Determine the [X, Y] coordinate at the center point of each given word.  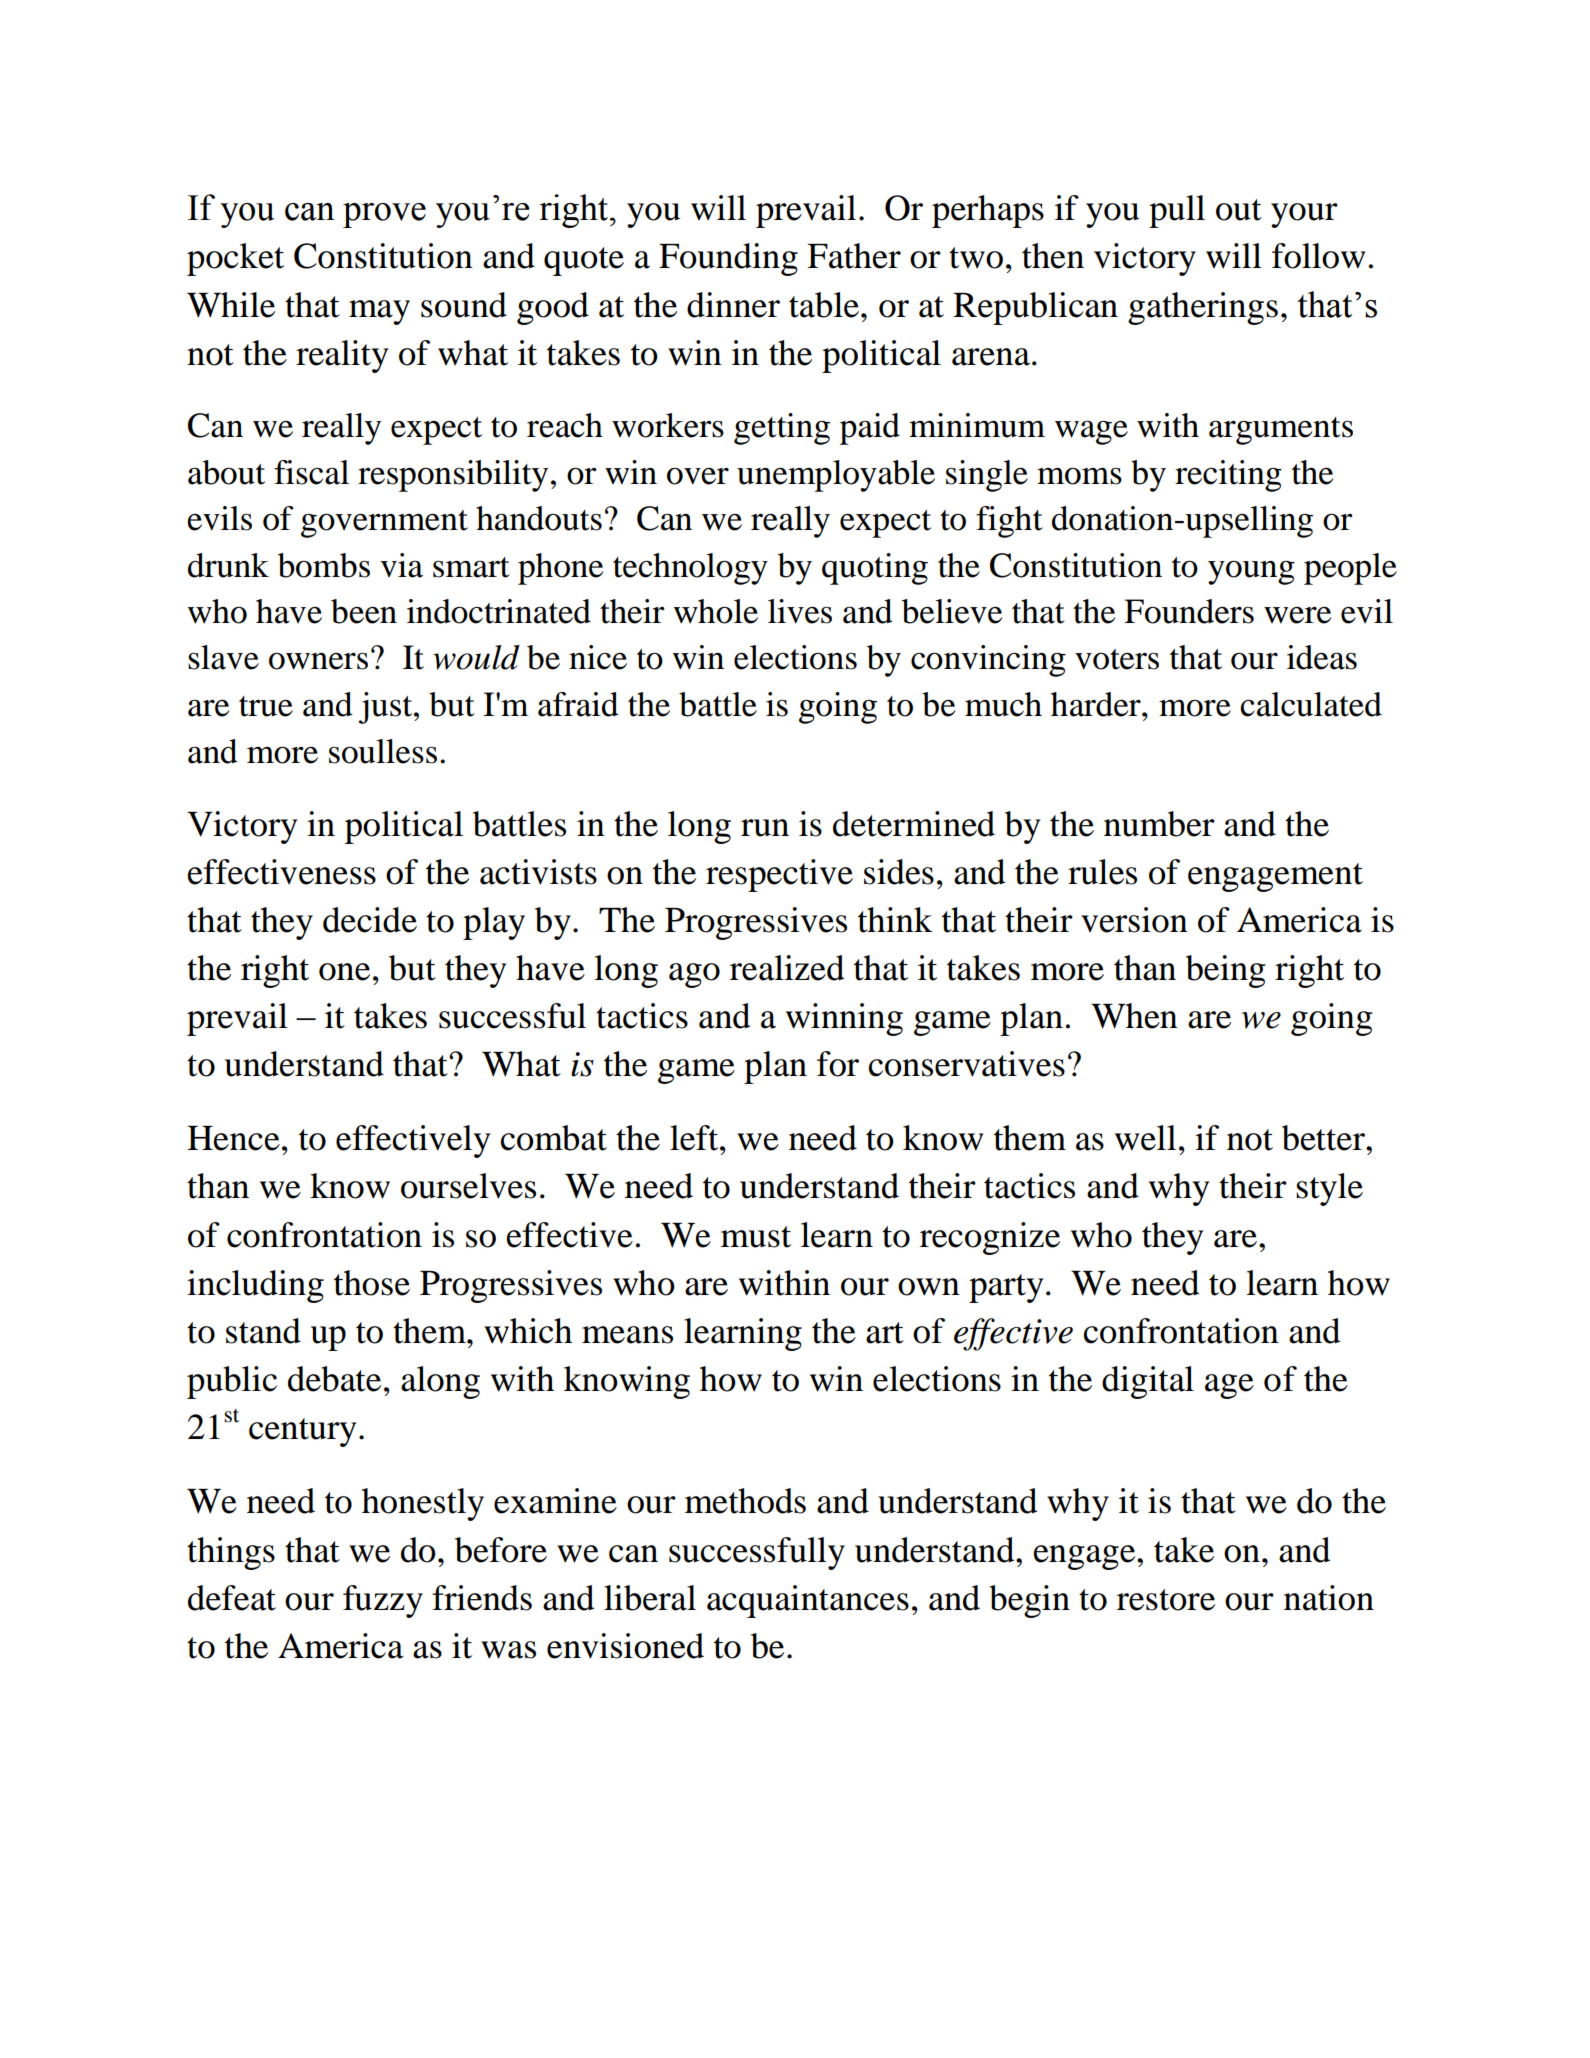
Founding [728, 259]
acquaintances [808, 1601]
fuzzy [383, 1601]
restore [1166, 1600]
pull [1177, 211]
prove [384, 215]
